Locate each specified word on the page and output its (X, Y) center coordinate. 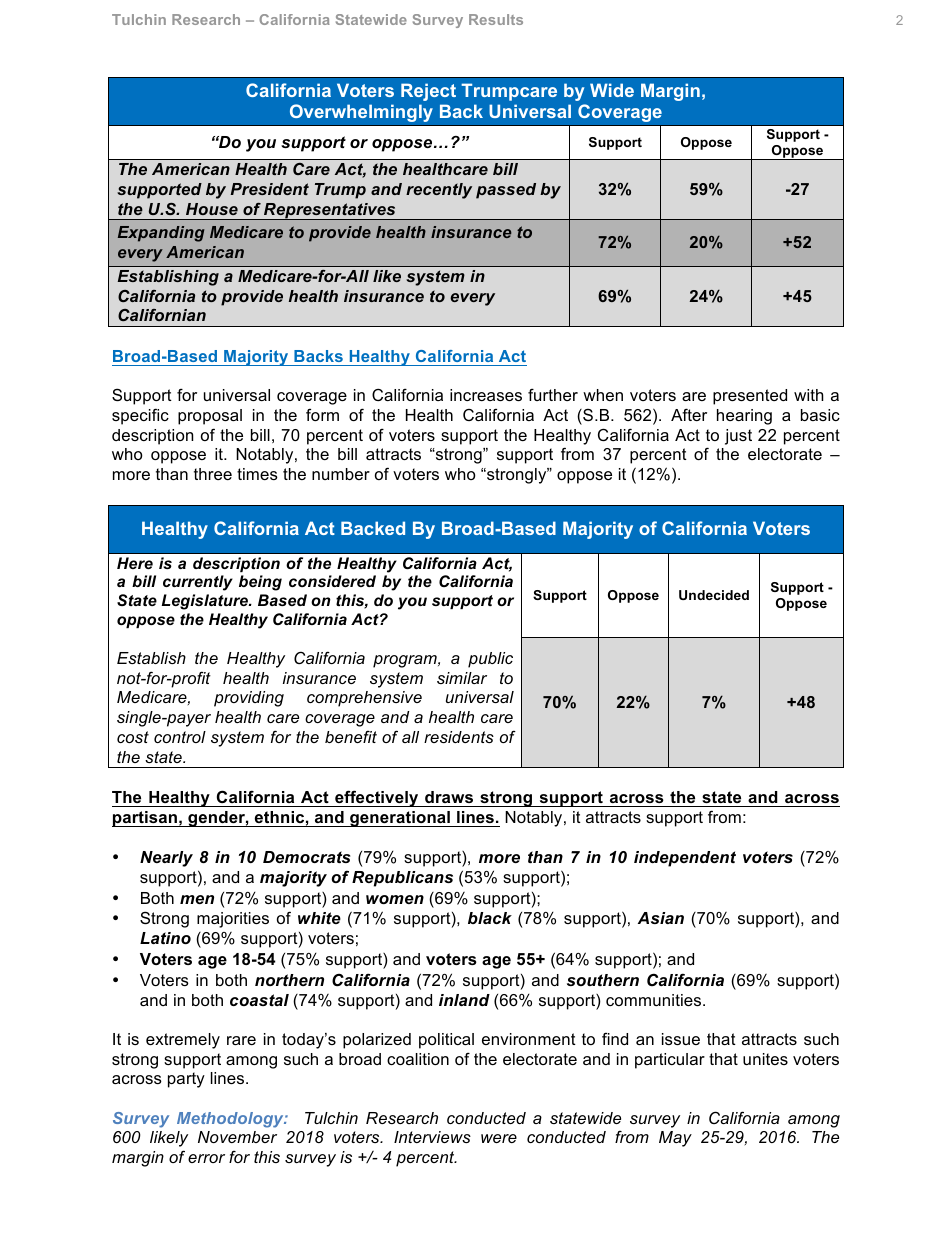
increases (486, 395)
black (490, 918)
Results (496, 19)
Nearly (166, 859)
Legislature (206, 602)
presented (750, 397)
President (269, 189)
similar (462, 678)
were (499, 1138)
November (237, 1137)
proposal (210, 417)
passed (506, 191)
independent (685, 859)
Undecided (714, 595)
